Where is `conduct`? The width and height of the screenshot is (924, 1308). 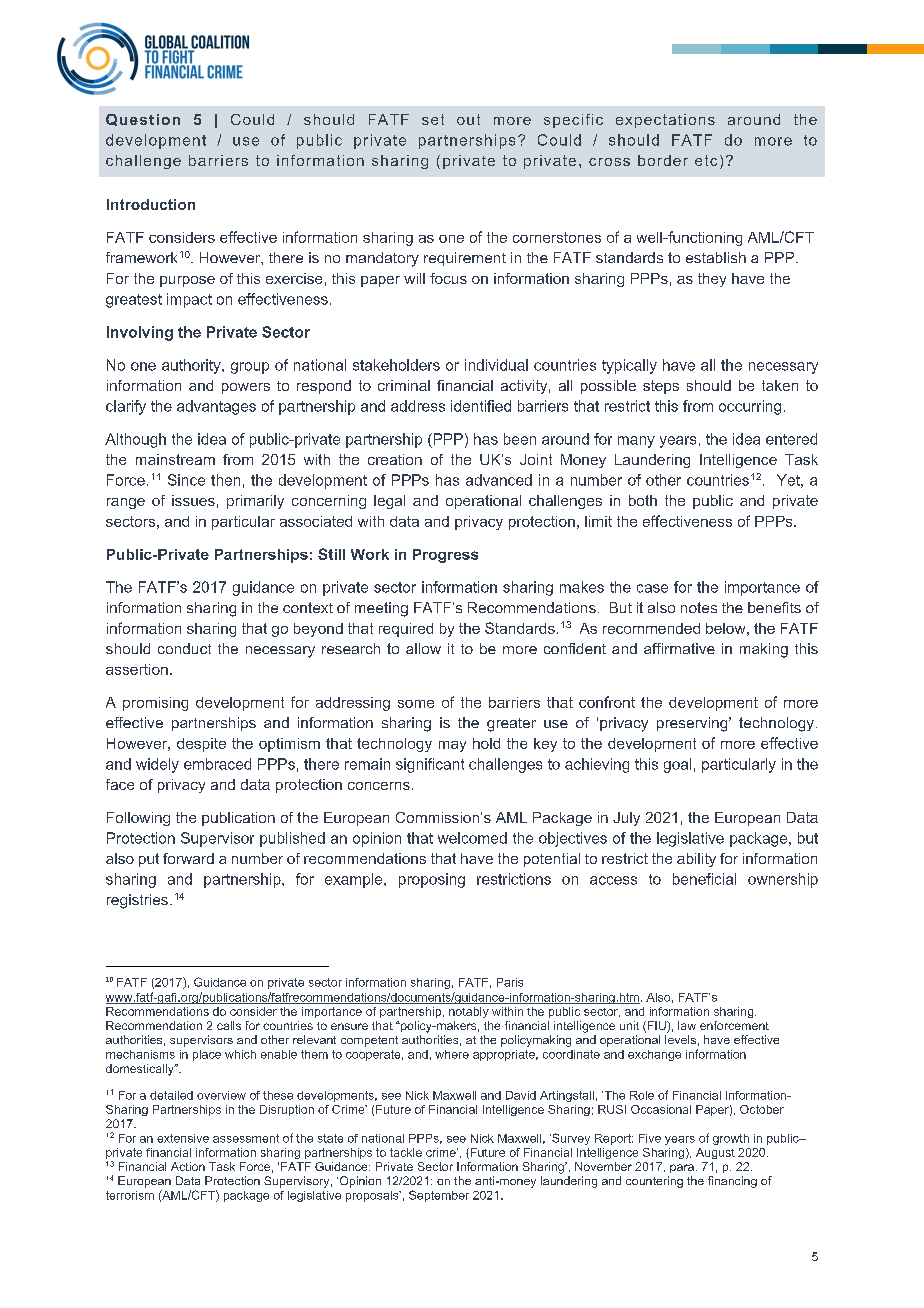 conduct is located at coordinates (184, 648).
